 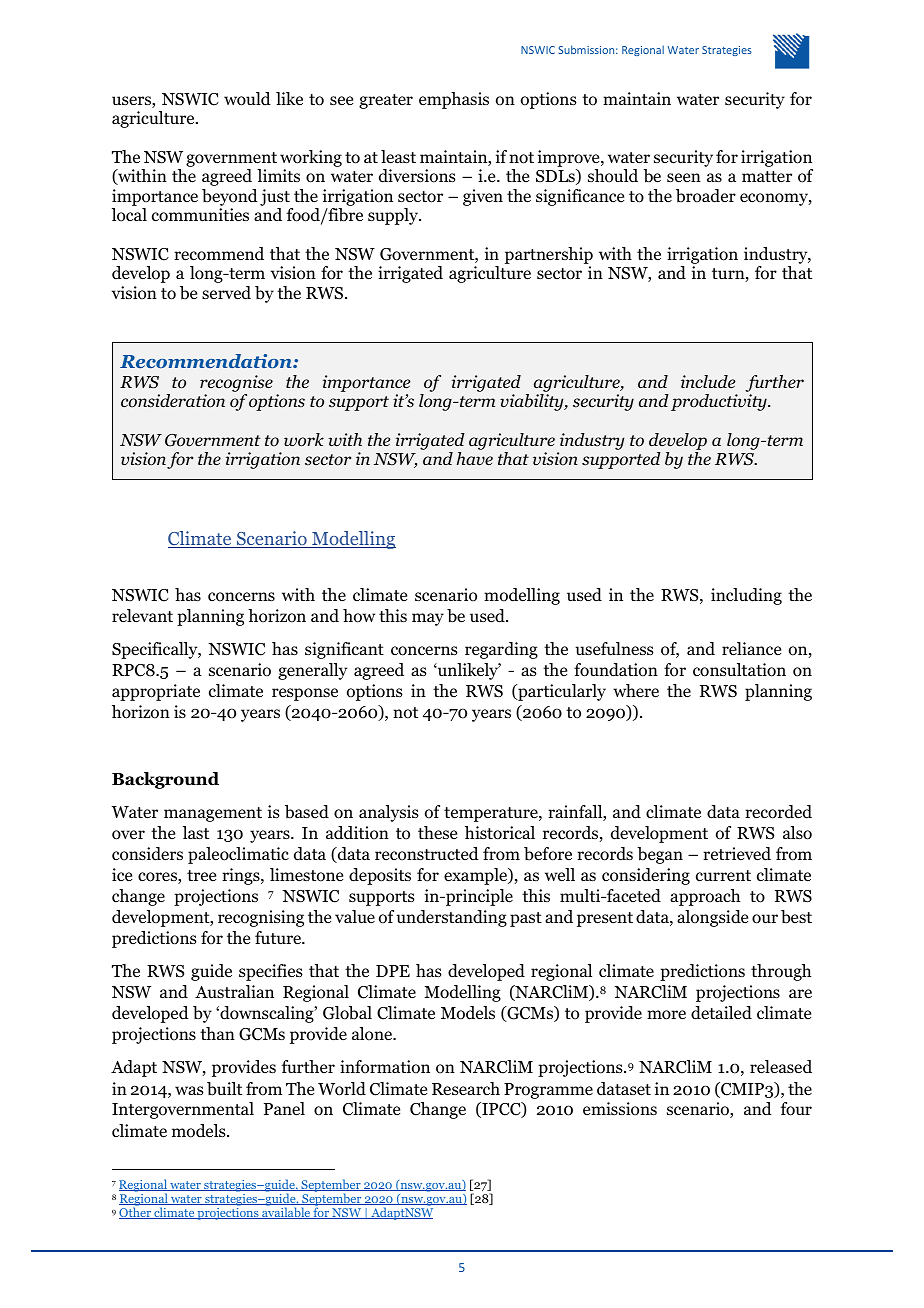 What do you see at coordinates (196, 832) in the screenshot?
I see `last` at bounding box center [196, 832].
